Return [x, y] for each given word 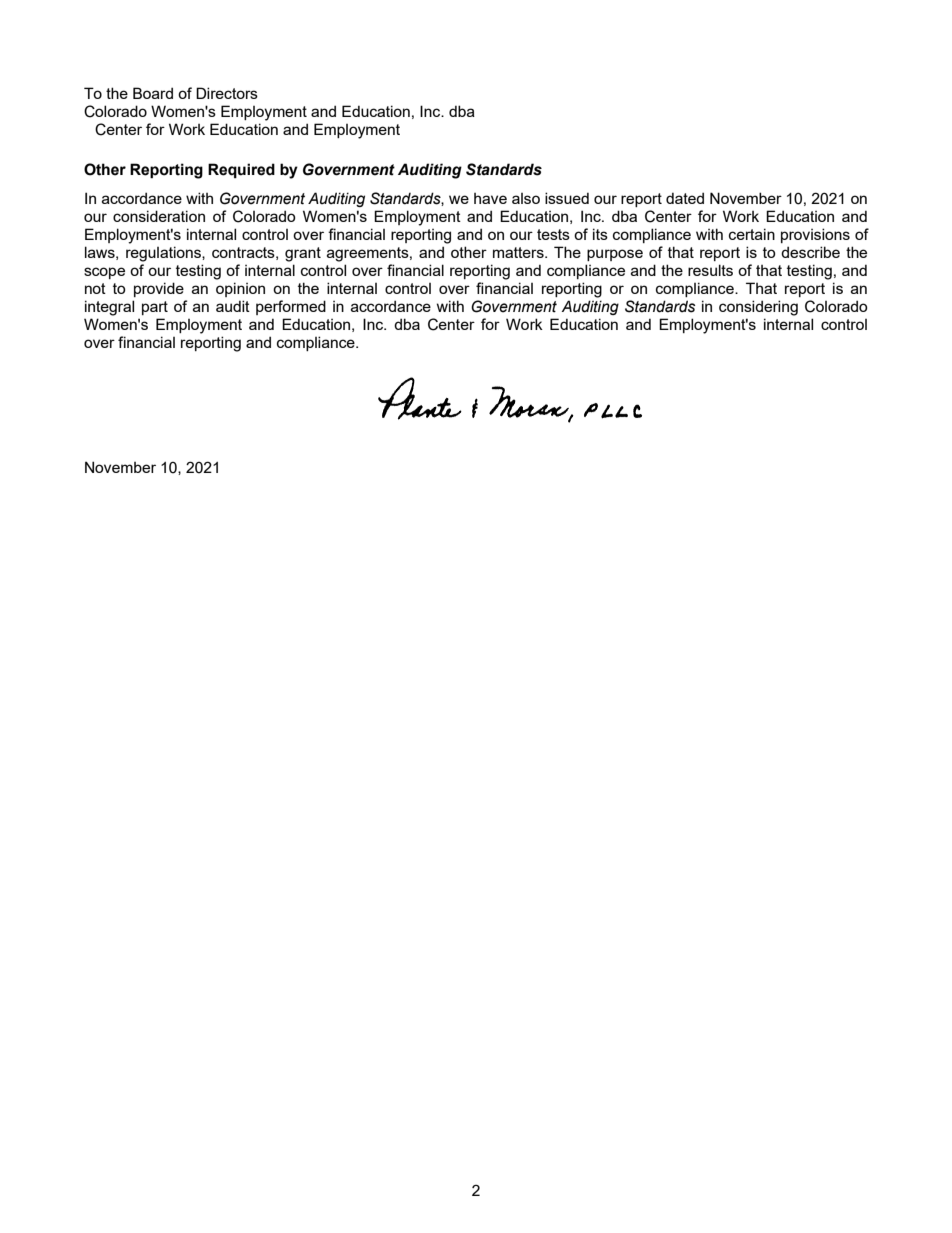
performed [291, 307]
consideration [159, 216]
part [155, 308]
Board [153, 93]
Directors [227, 93]
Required [241, 170]
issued [567, 198]
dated [685, 198]
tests [553, 234]
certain [752, 234]
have [490, 198]
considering [758, 308]
